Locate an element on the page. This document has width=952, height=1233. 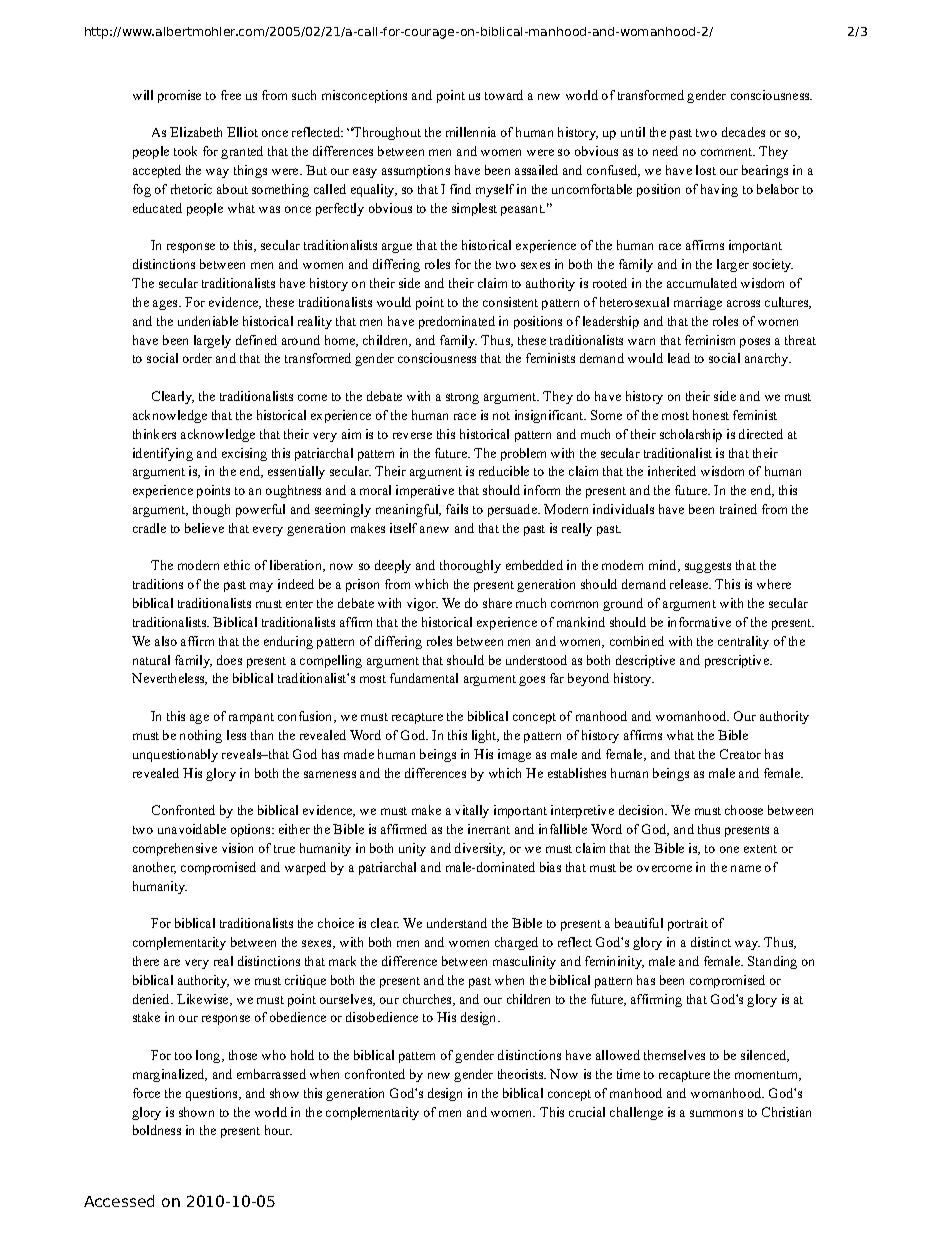
portrait is located at coordinates (688, 924).
